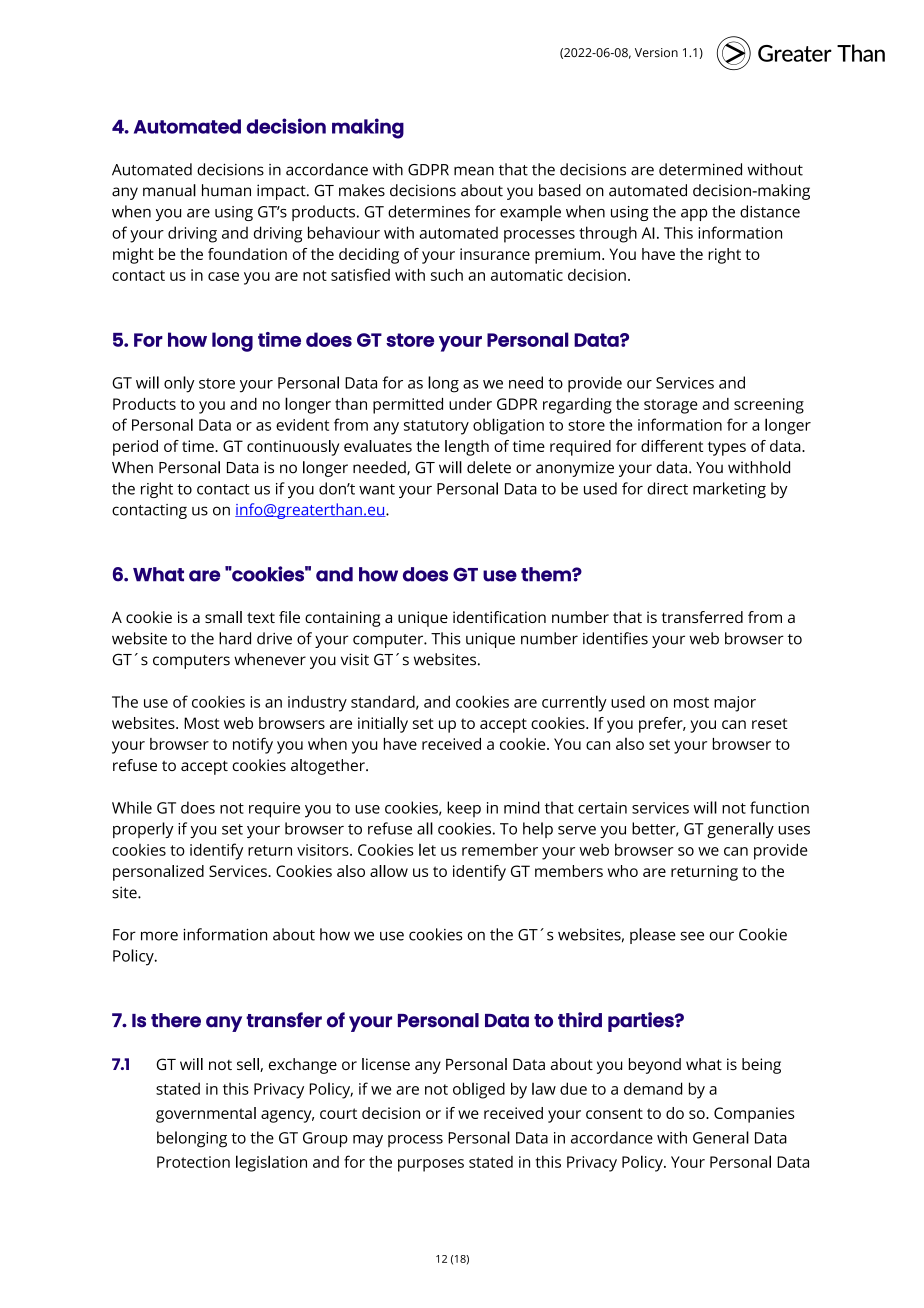  Describe the element at coordinates (206, 1115) in the document. I see `governmental` at that location.
